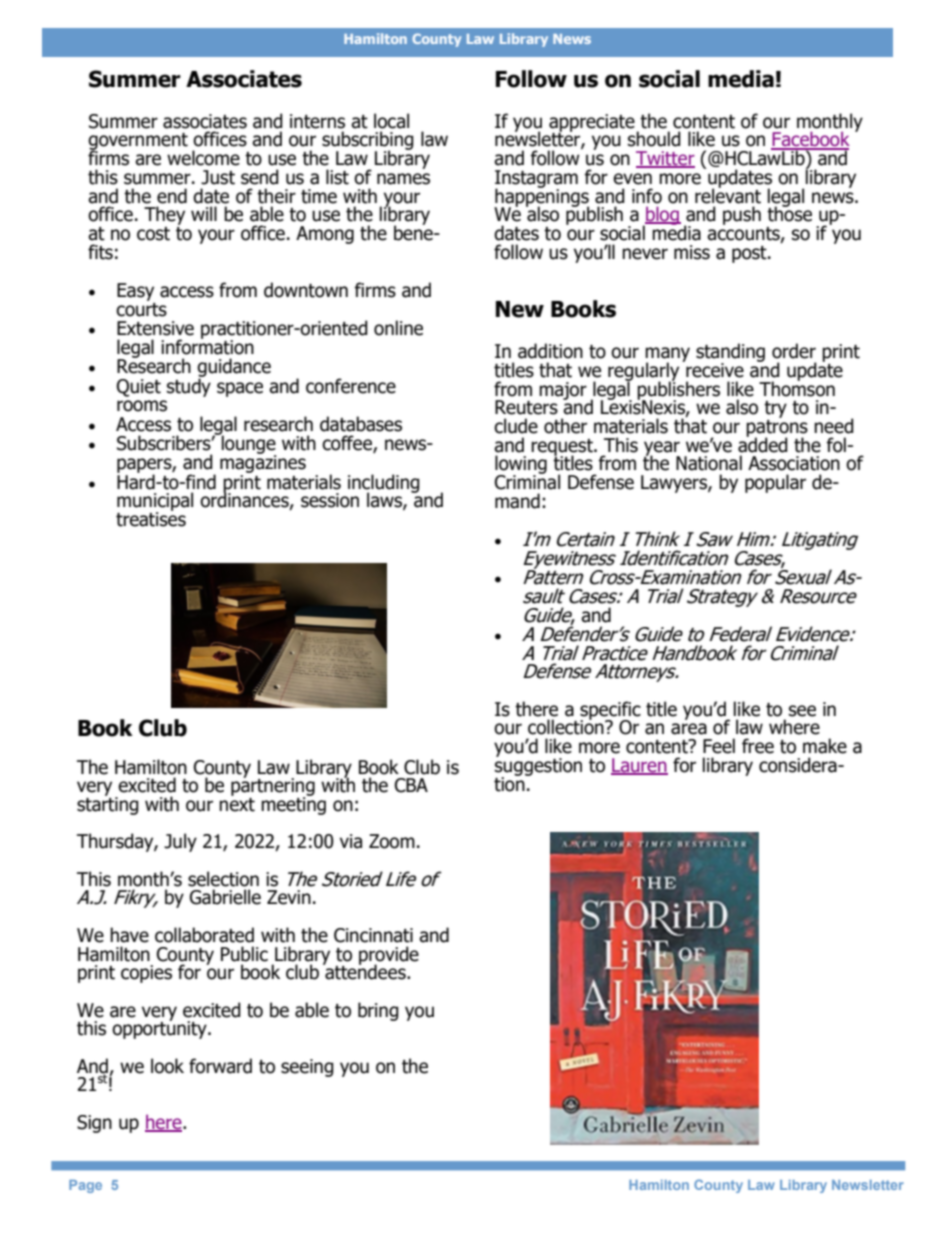  I want to click on area, so click(689, 729).
